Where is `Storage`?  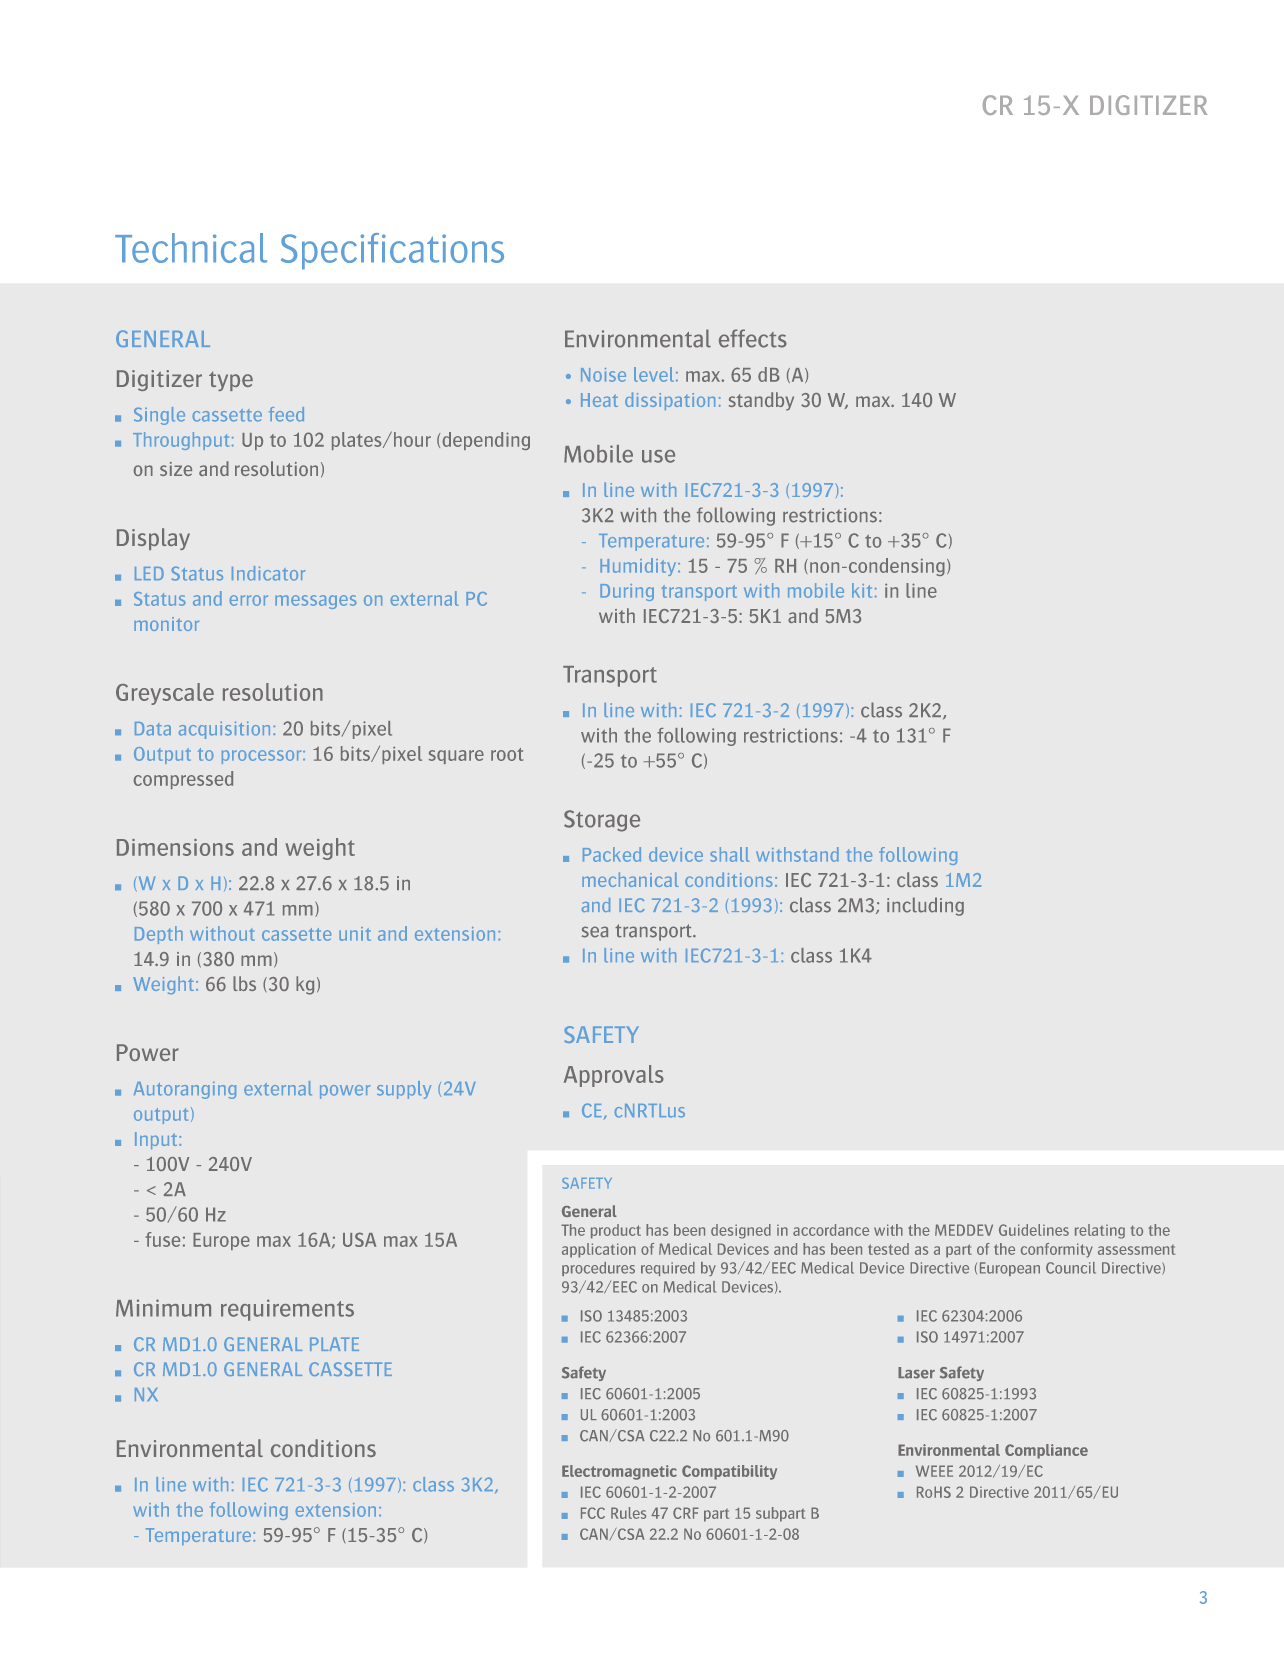
Storage is located at coordinates (602, 821).
